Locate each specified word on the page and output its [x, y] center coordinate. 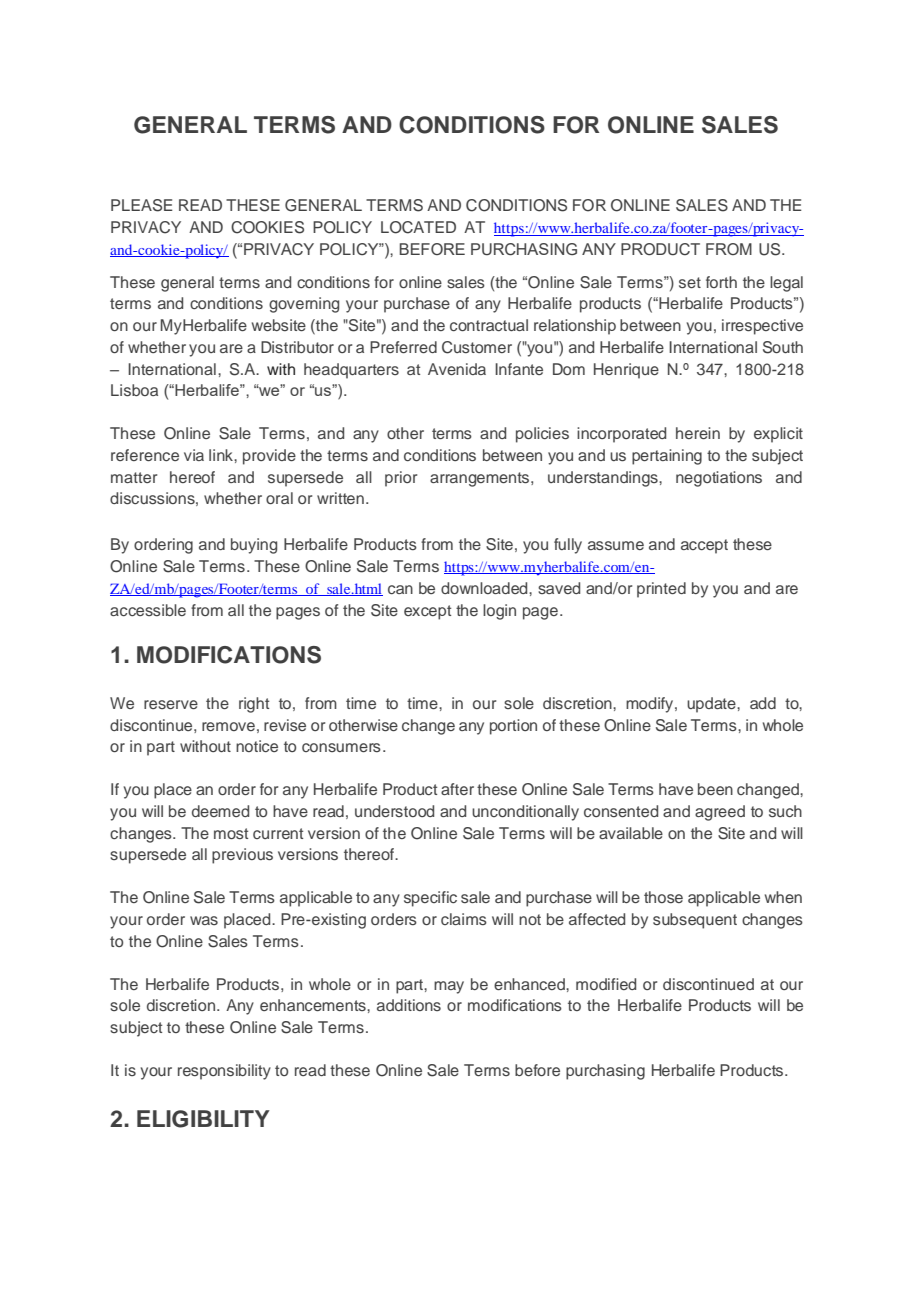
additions [409, 1005]
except [427, 612]
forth [721, 282]
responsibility [224, 1072]
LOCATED [418, 227]
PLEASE [142, 205]
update [712, 705]
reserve [171, 704]
